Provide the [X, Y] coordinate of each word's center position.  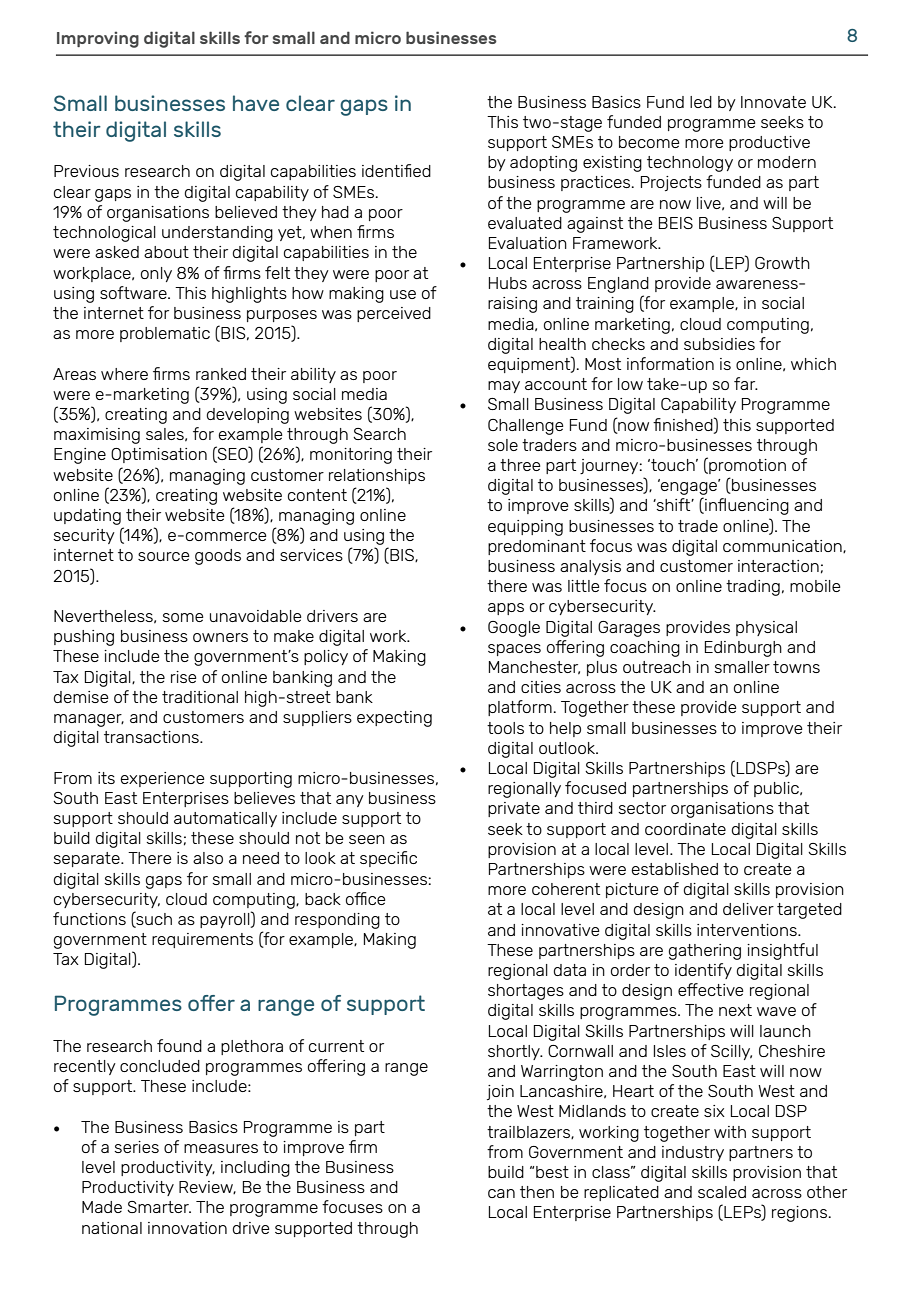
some [182, 617]
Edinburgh [743, 649]
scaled [722, 1192]
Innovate [773, 102]
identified [396, 170]
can [501, 1193]
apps [506, 609]
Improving [98, 39]
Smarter [159, 1207]
